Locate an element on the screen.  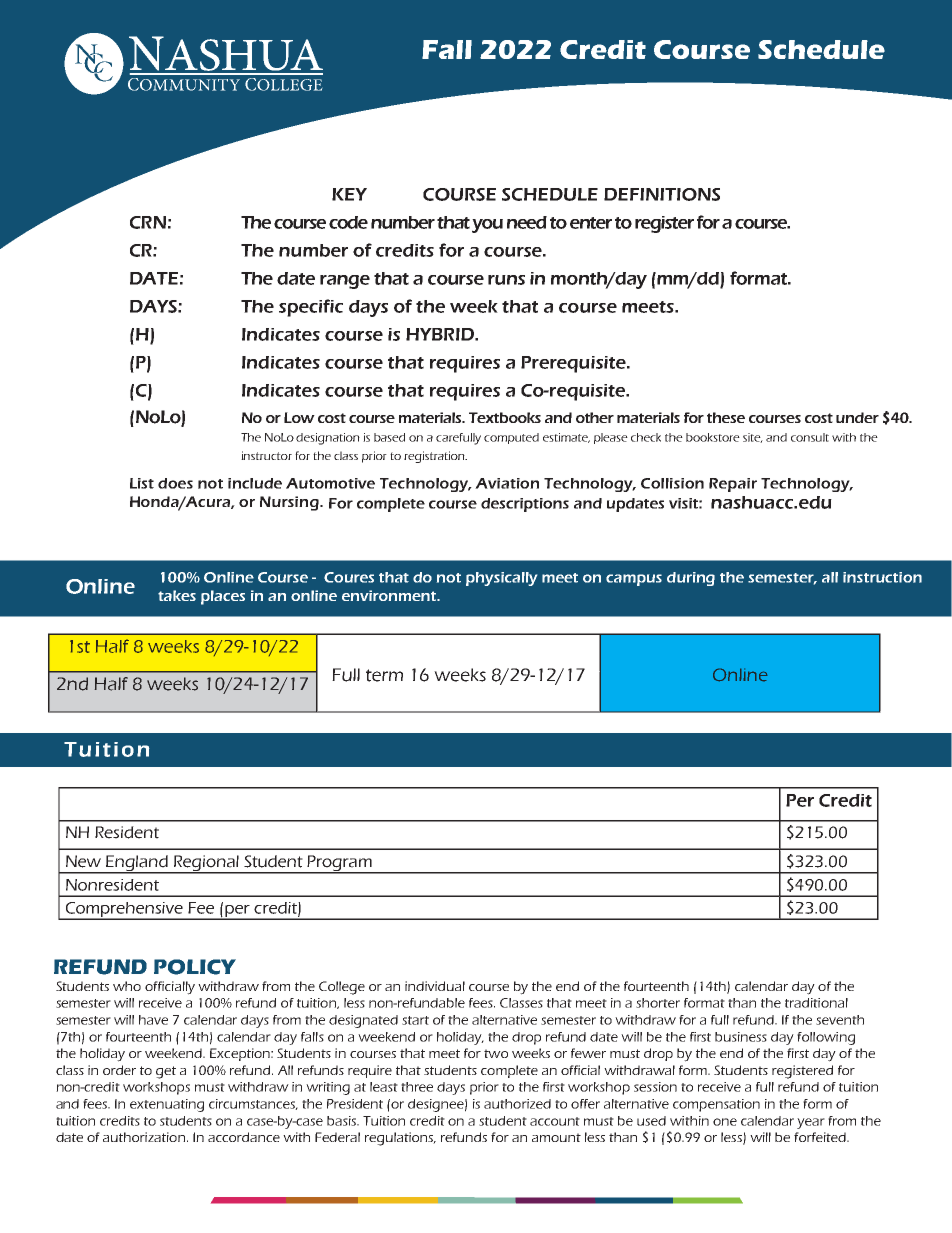
takes is located at coordinates (177, 595).
